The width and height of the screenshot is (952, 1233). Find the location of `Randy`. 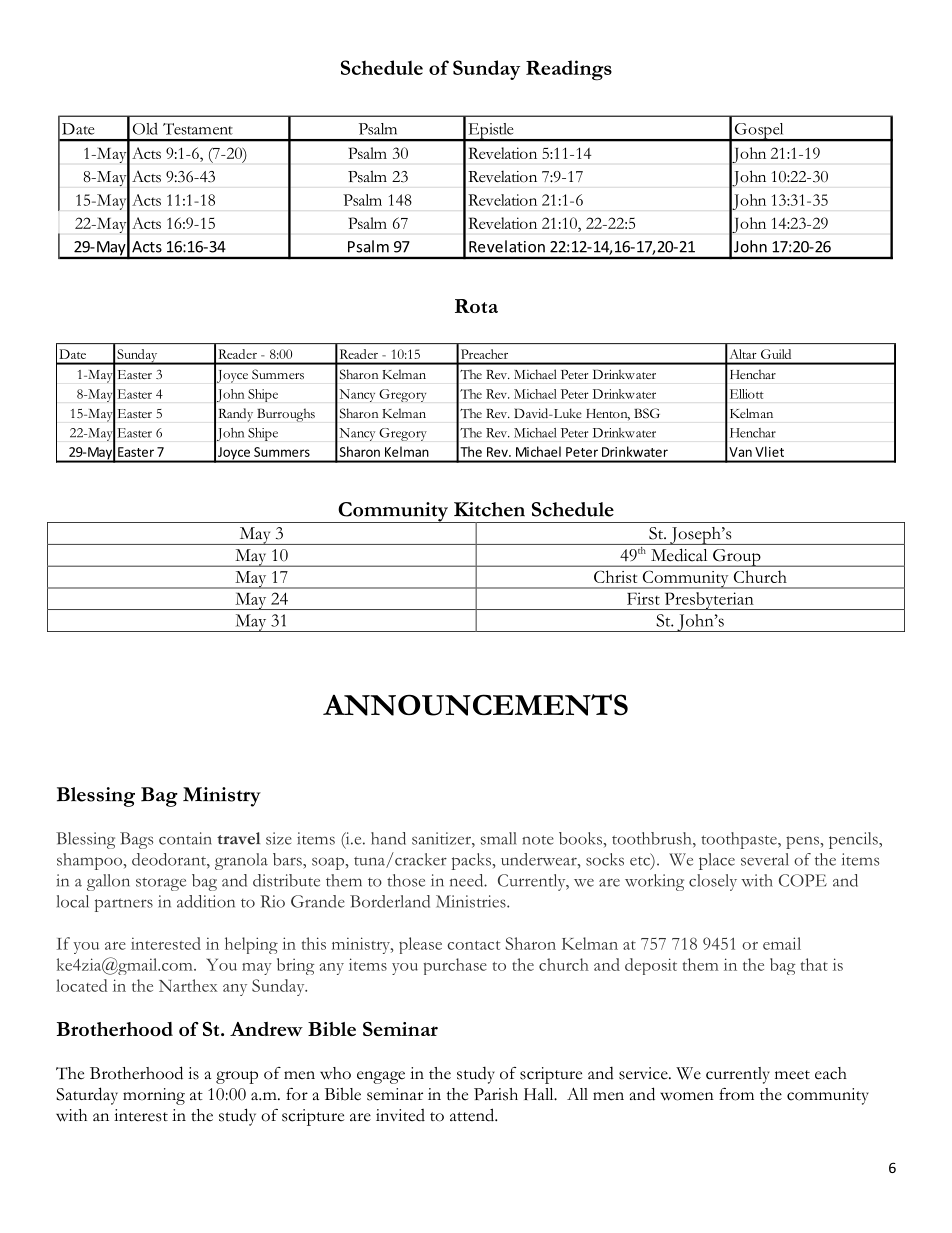

Randy is located at coordinates (236, 415).
